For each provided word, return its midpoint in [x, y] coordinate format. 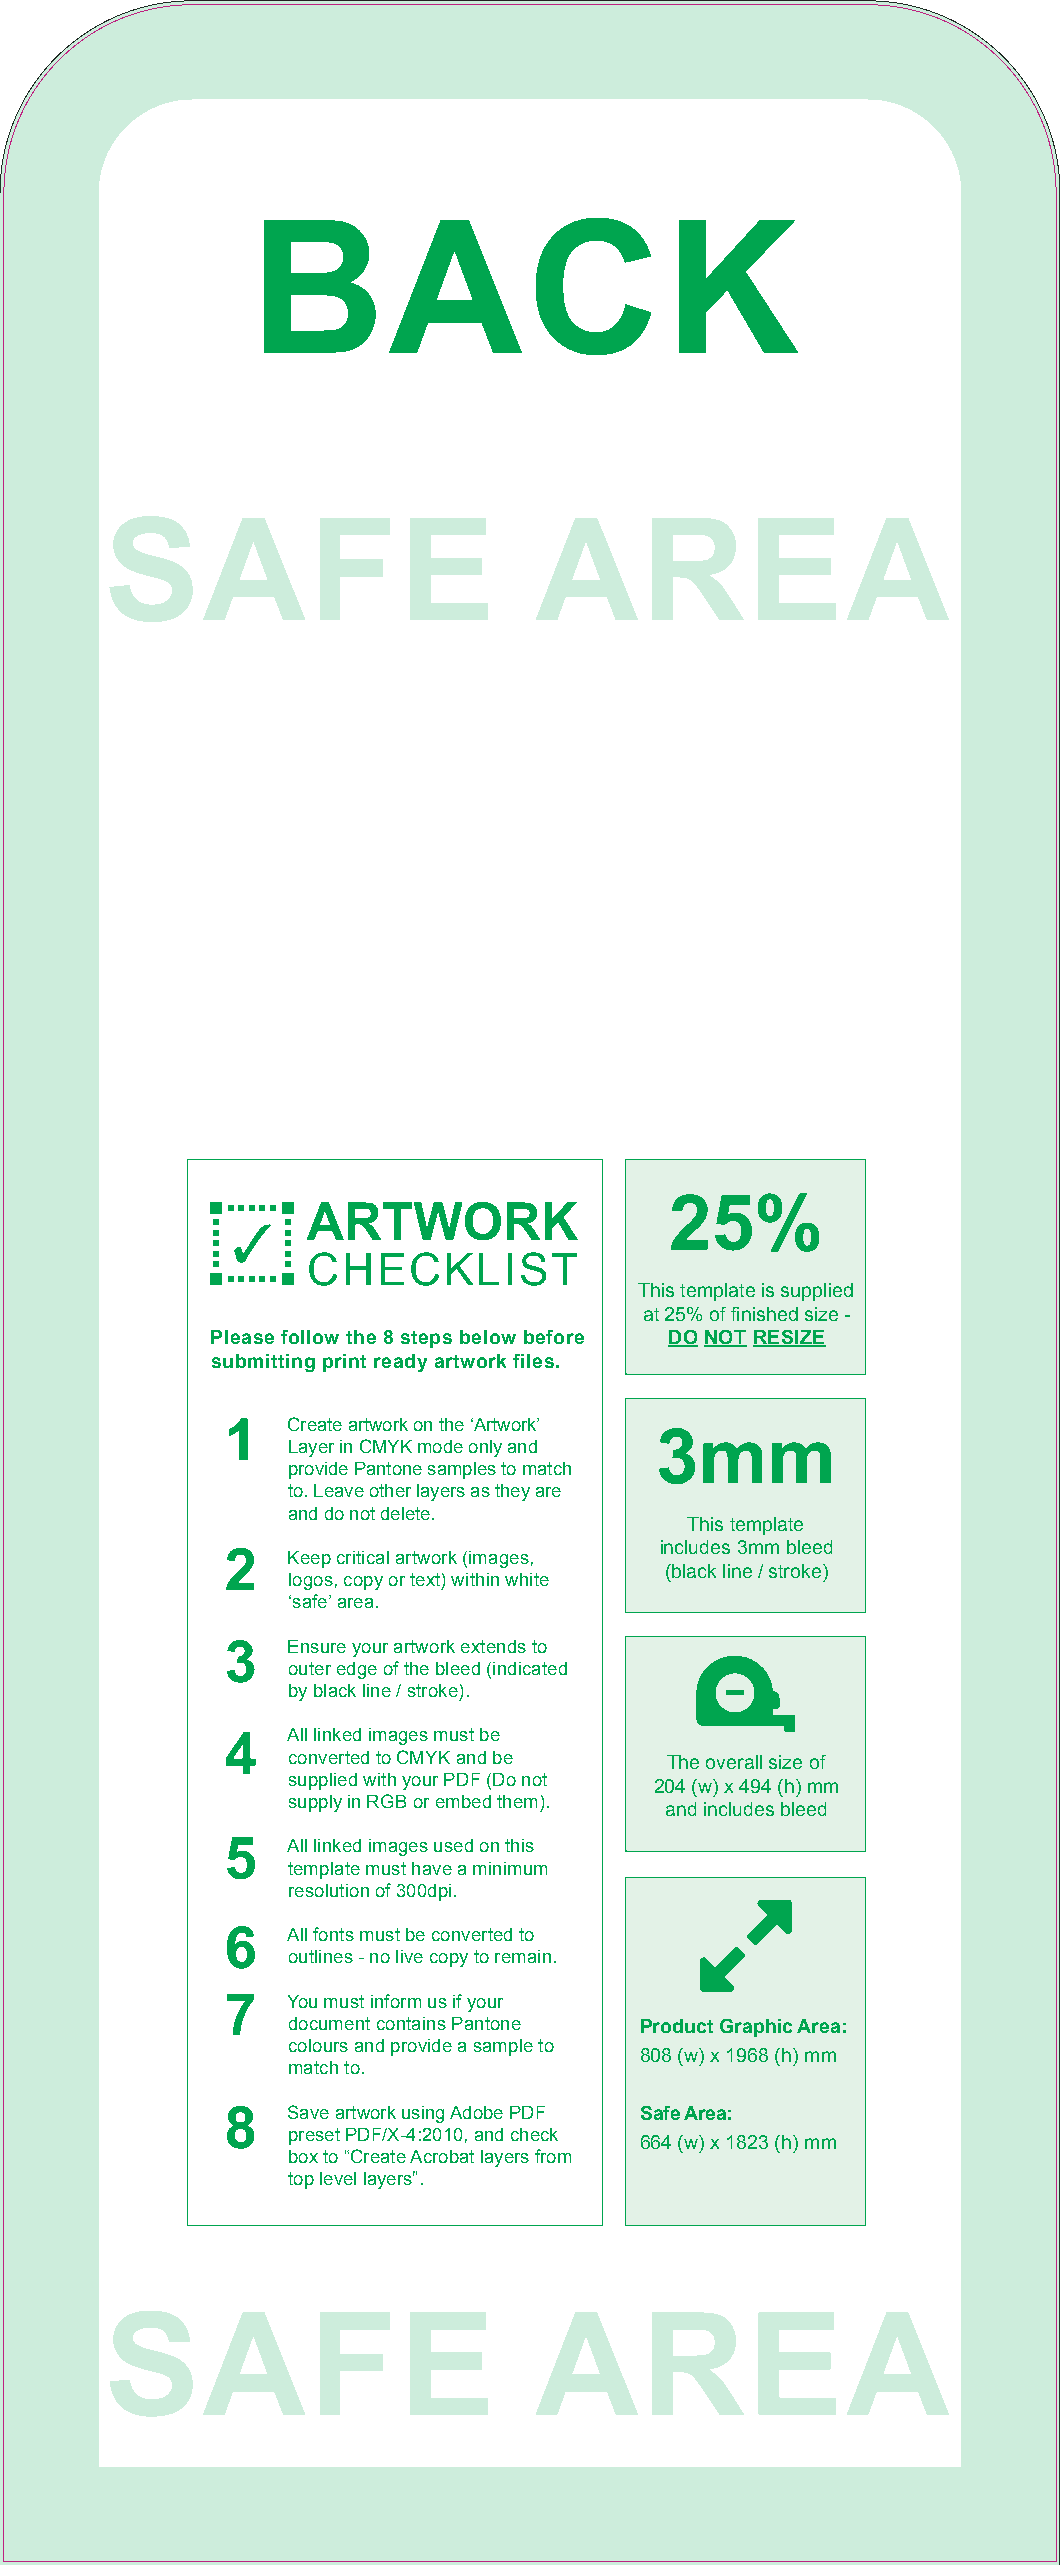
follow [310, 1337]
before [554, 1337]
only [485, 1448]
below [488, 1337]
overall [734, 1762]
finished [764, 1314]
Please [242, 1337]
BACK [531, 286]
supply [315, 1803]
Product [677, 2026]
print [344, 1363]
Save [308, 2112]
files [533, 1361]
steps [426, 1339]
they [512, 1492]
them [517, 1801]
